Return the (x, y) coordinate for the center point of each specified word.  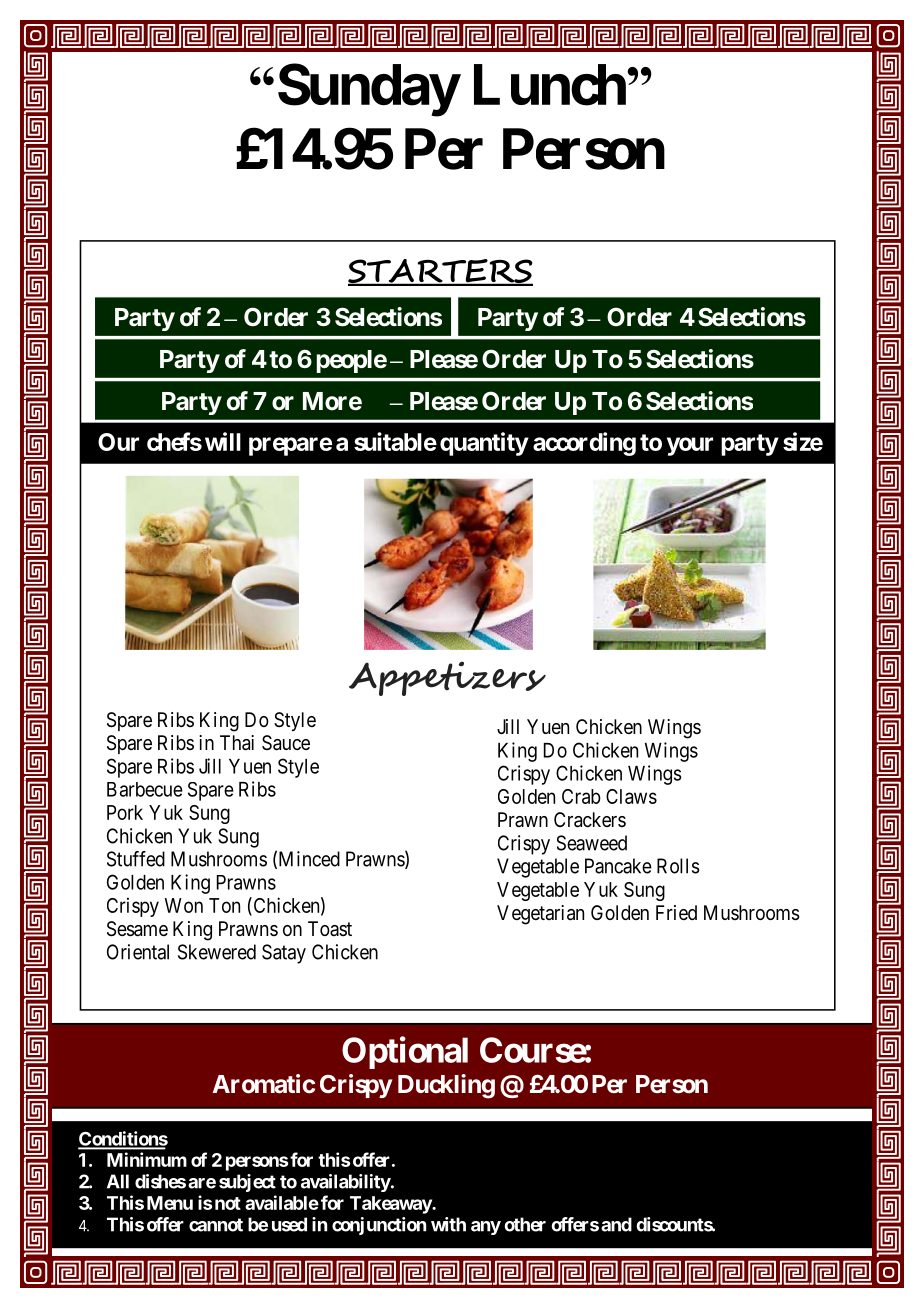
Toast (330, 928)
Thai (237, 743)
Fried (676, 912)
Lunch (550, 85)
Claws (631, 796)
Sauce (286, 743)
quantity (484, 444)
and (616, 1224)
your (690, 446)
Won (184, 905)
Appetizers (447, 678)
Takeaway (391, 1205)
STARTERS (440, 272)
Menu (170, 1203)
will (223, 441)
